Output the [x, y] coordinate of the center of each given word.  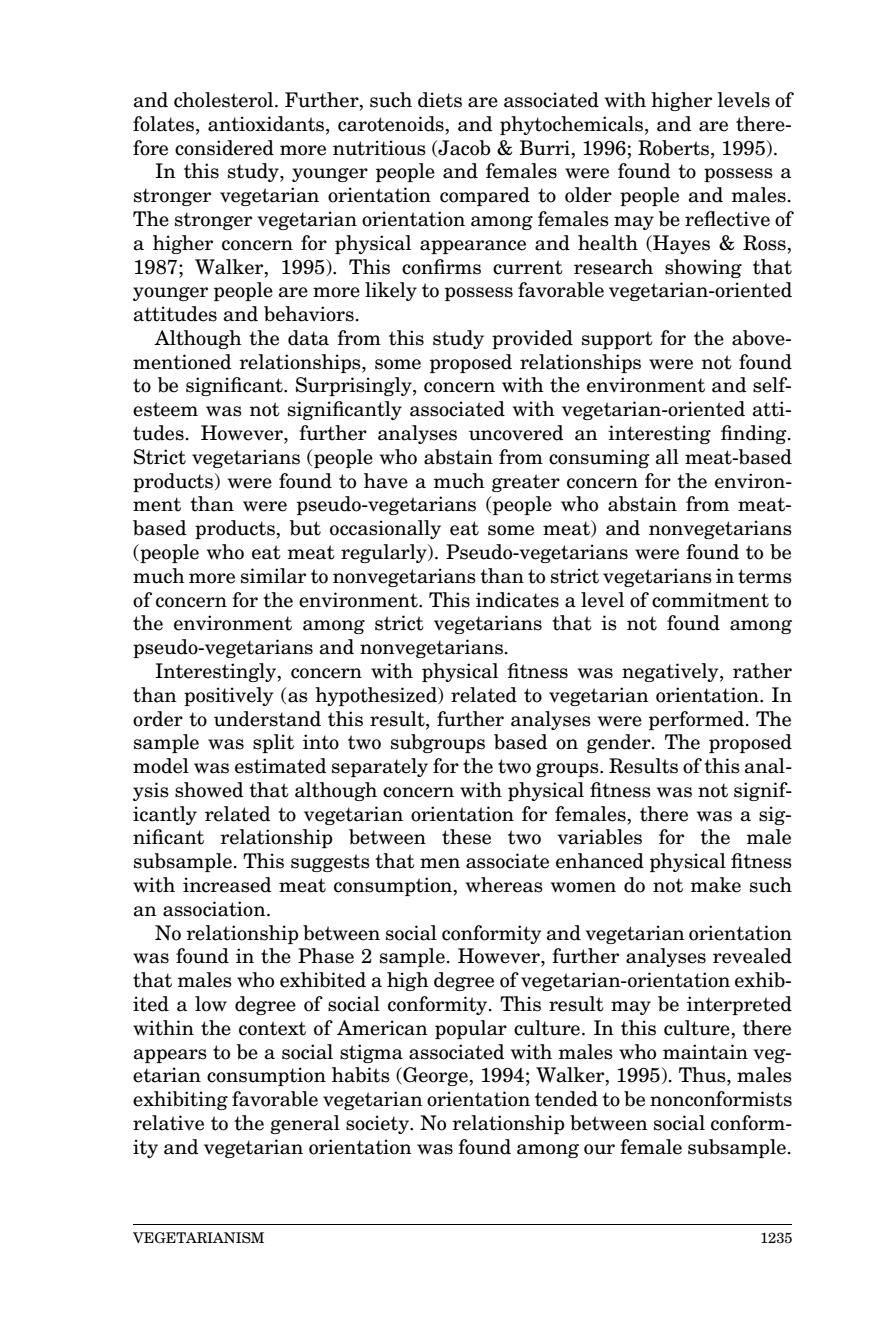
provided [532, 339]
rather [762, 671]
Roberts [675, 148]
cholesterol [225, 100]
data [308, 338]
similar [273, 576]
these [466, 837]
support [617, 340]
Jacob [463, 148]
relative [168, 1123]
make [715, 885]
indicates [517, 600]
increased [227, 885]
